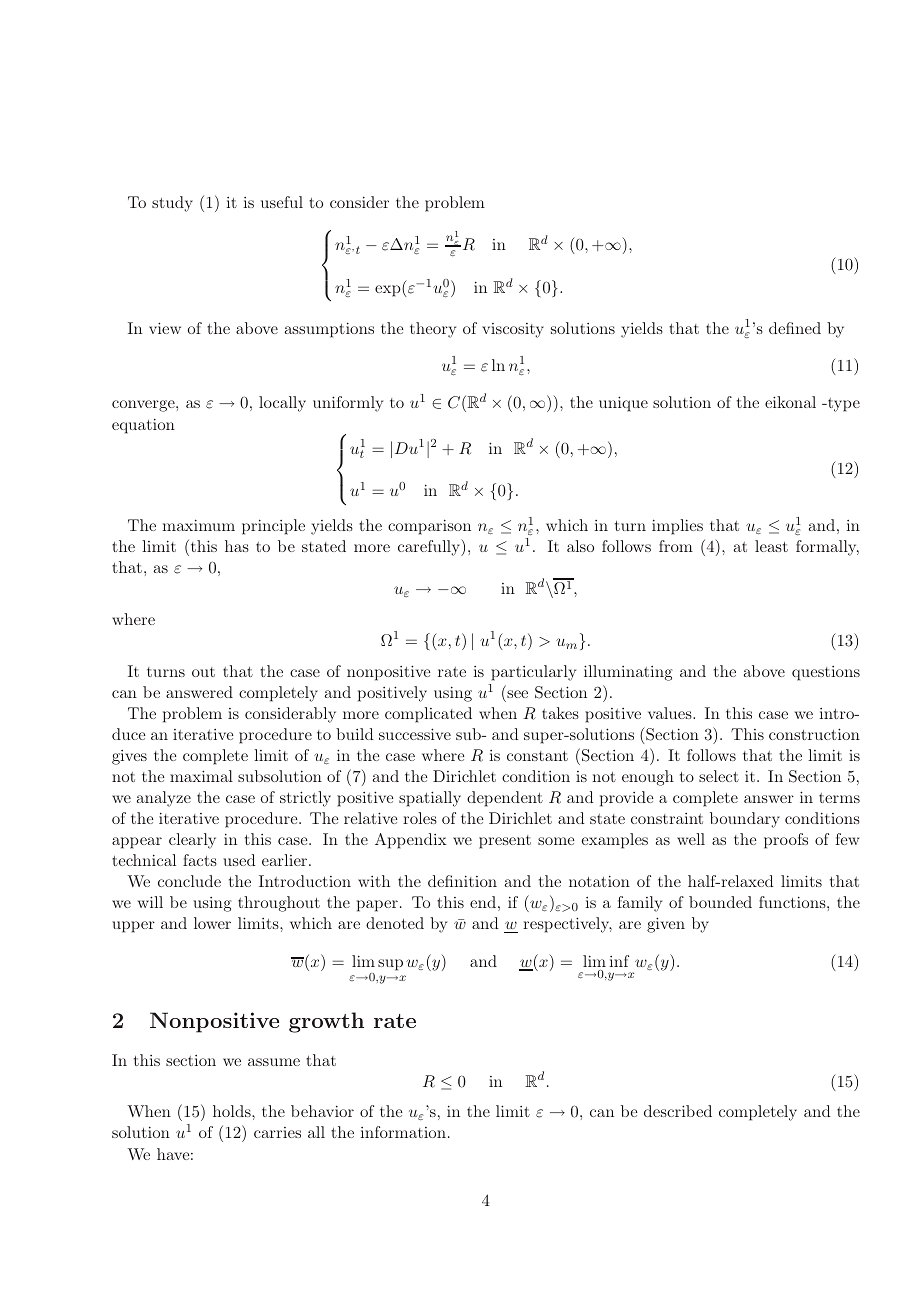 Image resolution: width=924 pixels, height=1308 pixels. Describe the element at coordinates (129, 757) in the image. I see `gives` at that location.
